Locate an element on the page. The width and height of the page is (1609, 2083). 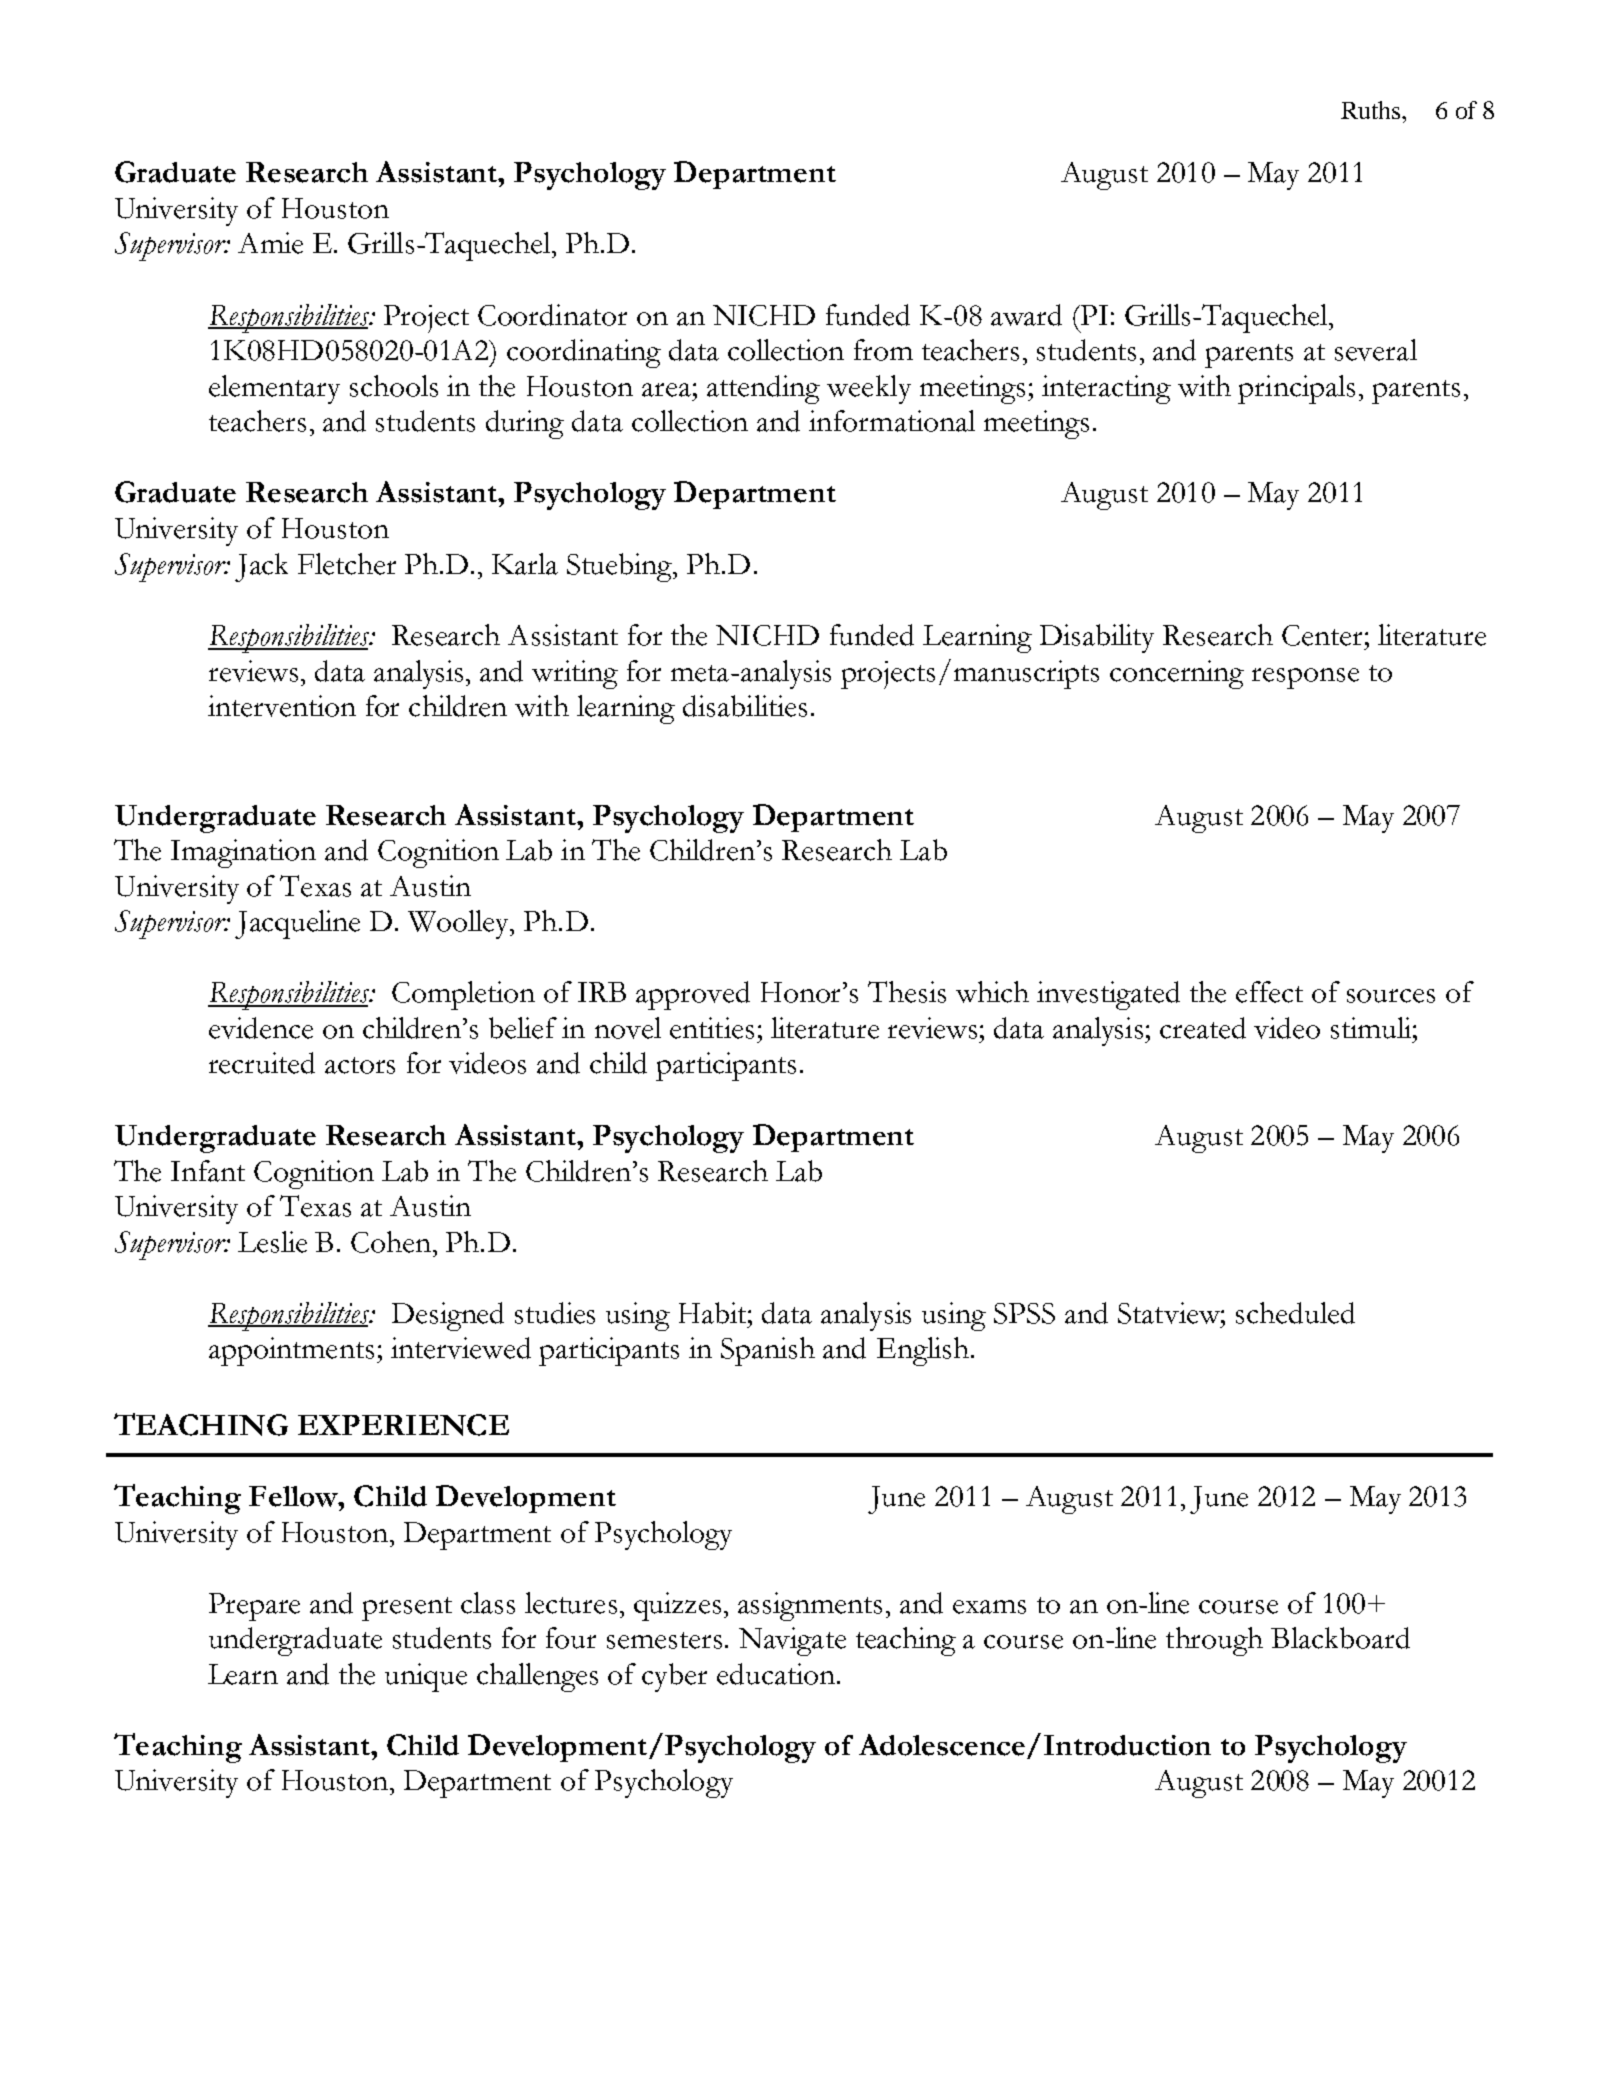
disabilities is located at coordinates (745, 706).
